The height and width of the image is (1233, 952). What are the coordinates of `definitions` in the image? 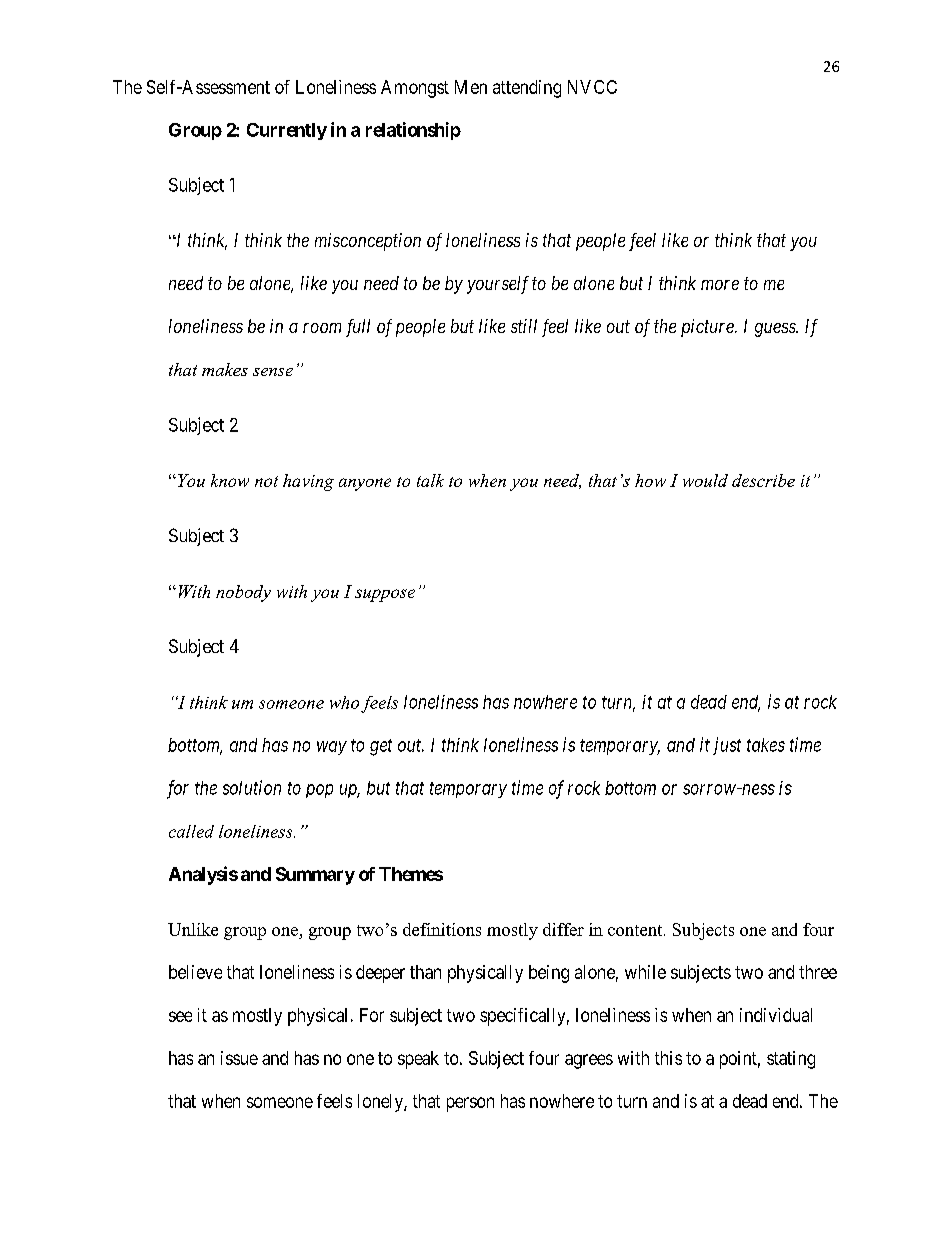 It's located at (442, 929).
